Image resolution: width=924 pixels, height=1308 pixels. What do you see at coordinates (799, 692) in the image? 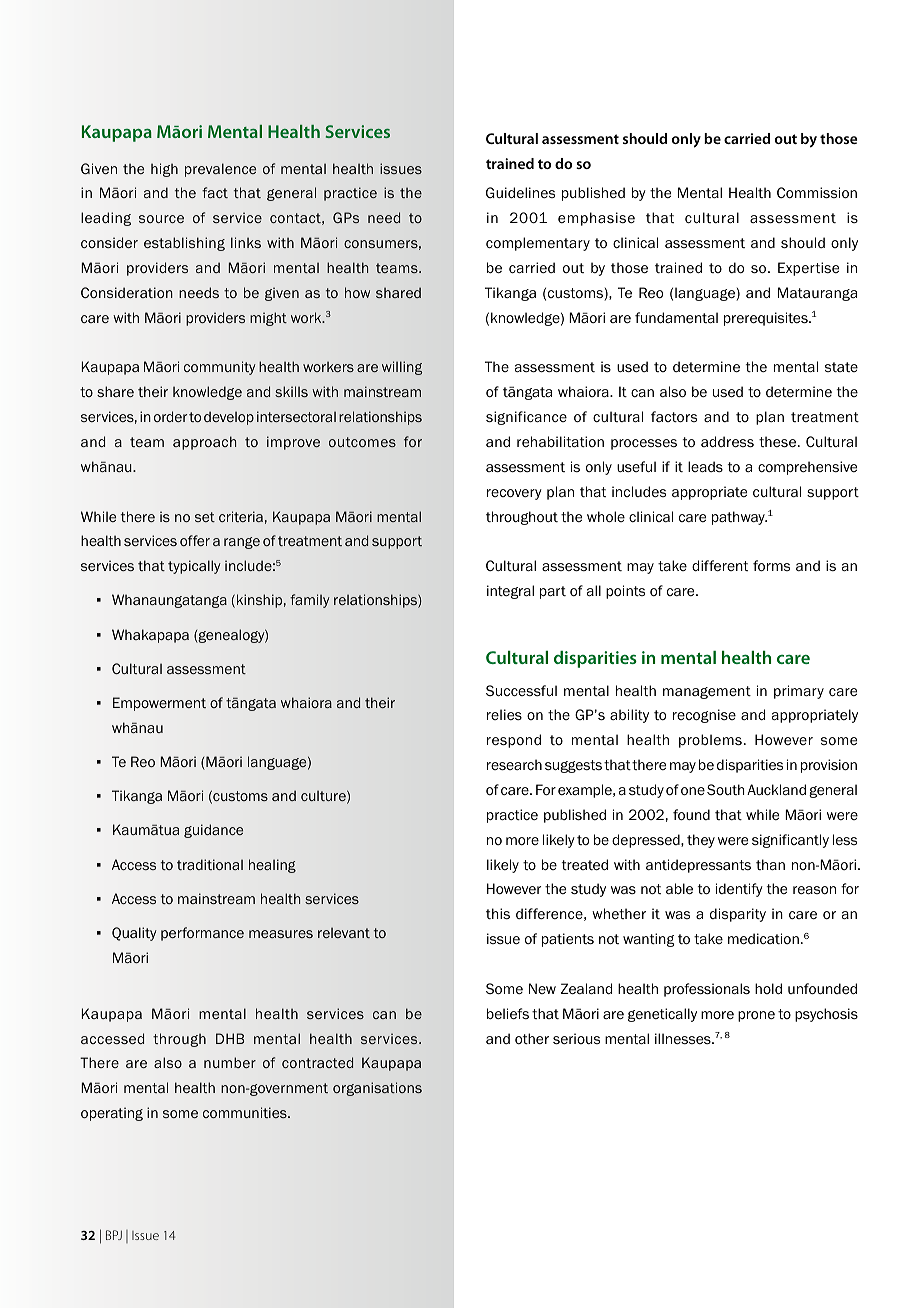
I see `primary` at bounding box center [799, 692].
